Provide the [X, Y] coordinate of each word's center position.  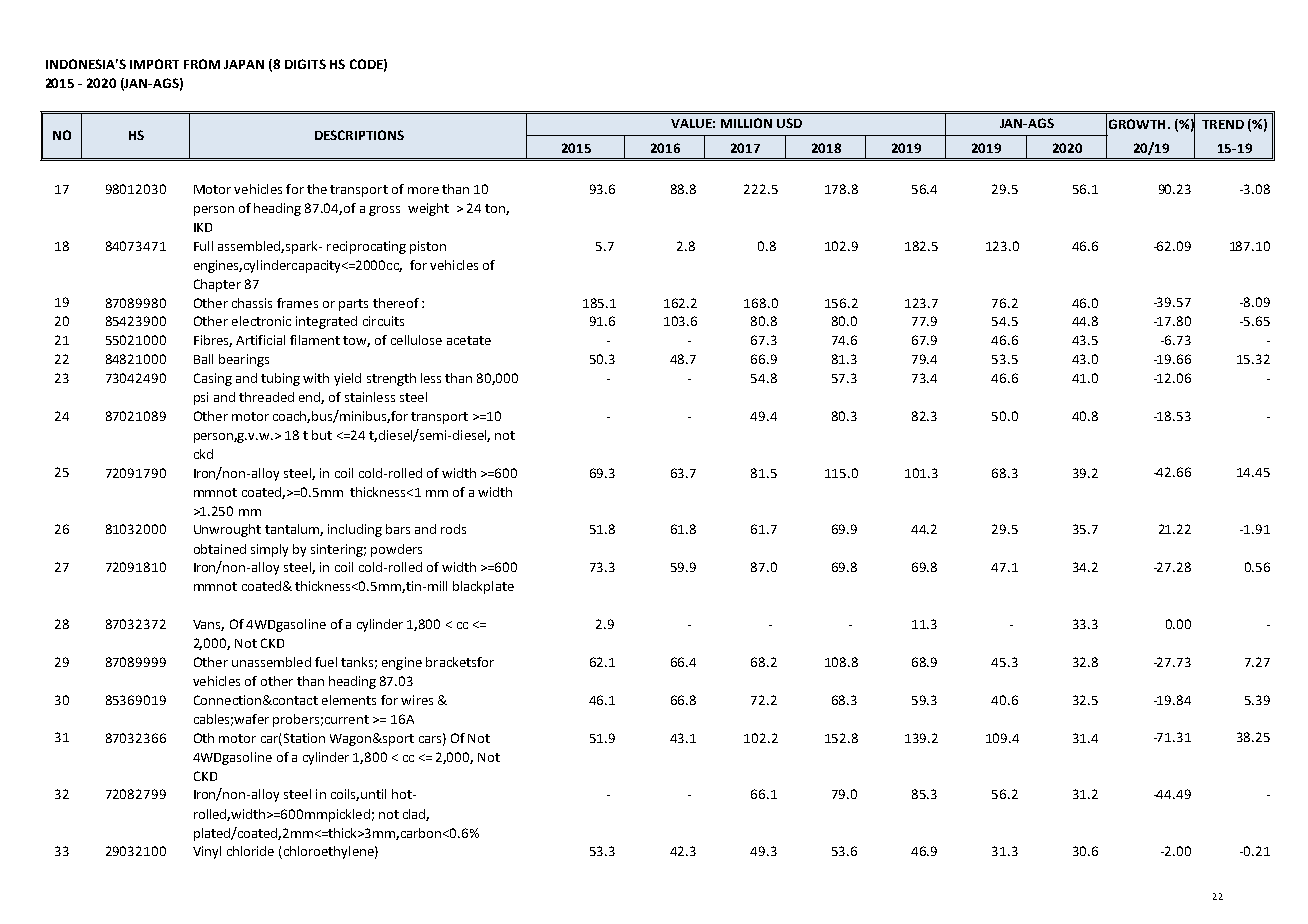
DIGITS [305, 64]
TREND [1223, 124]
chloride [250, 851]
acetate [469, 340]
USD [789, 123]
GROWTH [1137, 124]
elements [349, 700]
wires [417, 700]
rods [453, 529]
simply [269, 550]
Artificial [260, 340]
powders [396, 550]
